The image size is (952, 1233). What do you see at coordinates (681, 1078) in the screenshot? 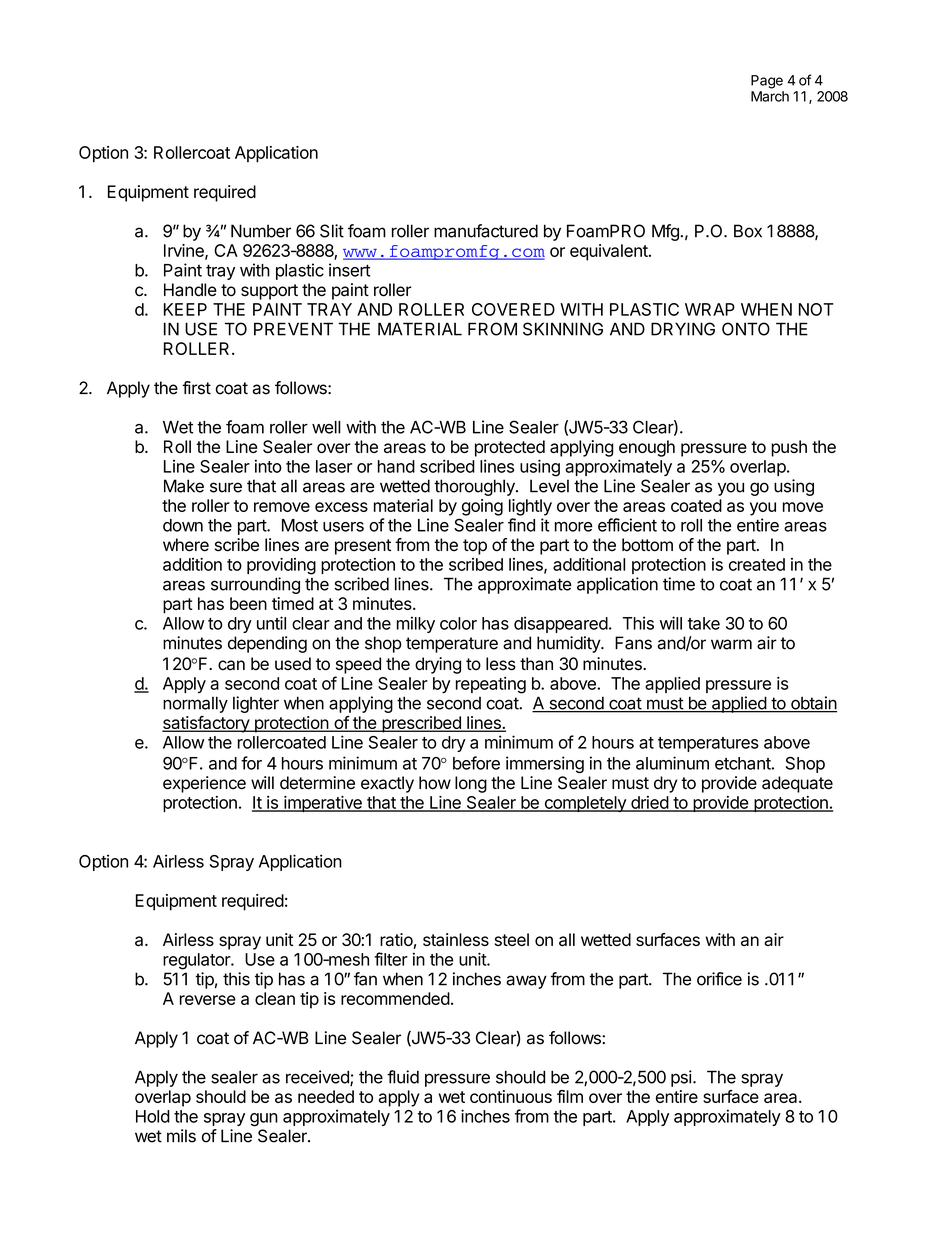
I see `psi` at bounding box center [681, 1078].
